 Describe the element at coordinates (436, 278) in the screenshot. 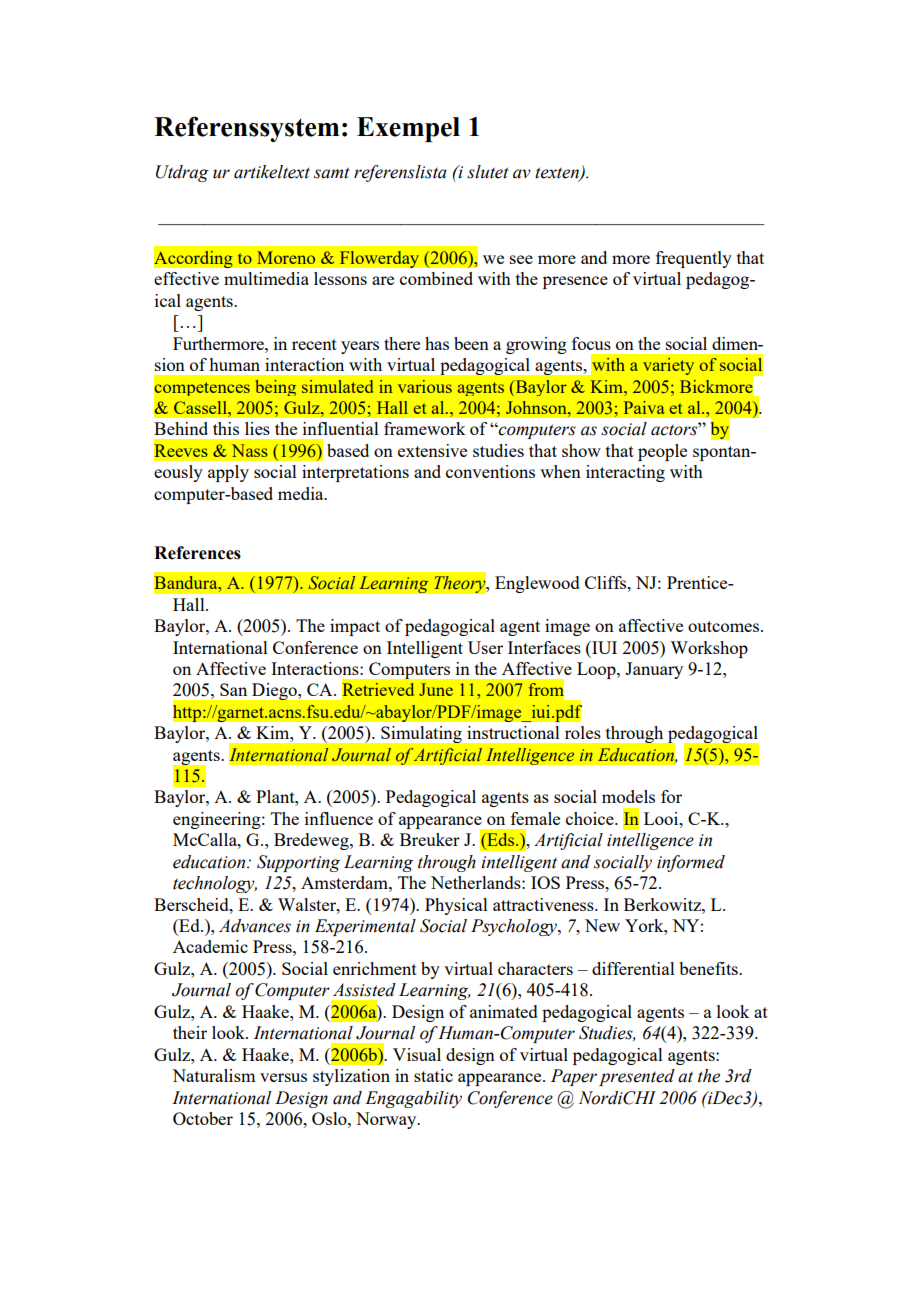

I see `combined` at that location.
